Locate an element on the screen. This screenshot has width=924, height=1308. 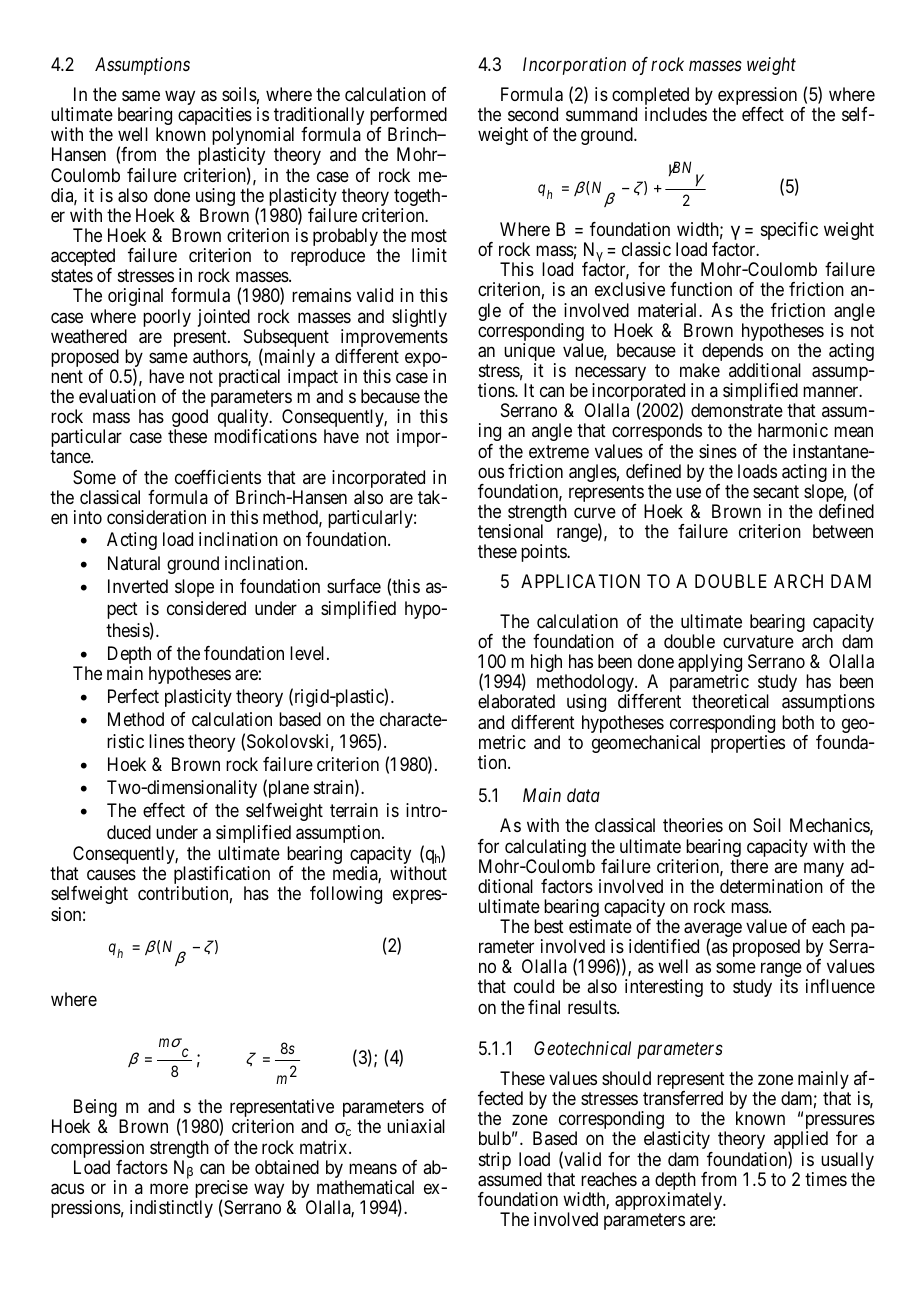
demonstrate is located at coordinates (737, 410).
